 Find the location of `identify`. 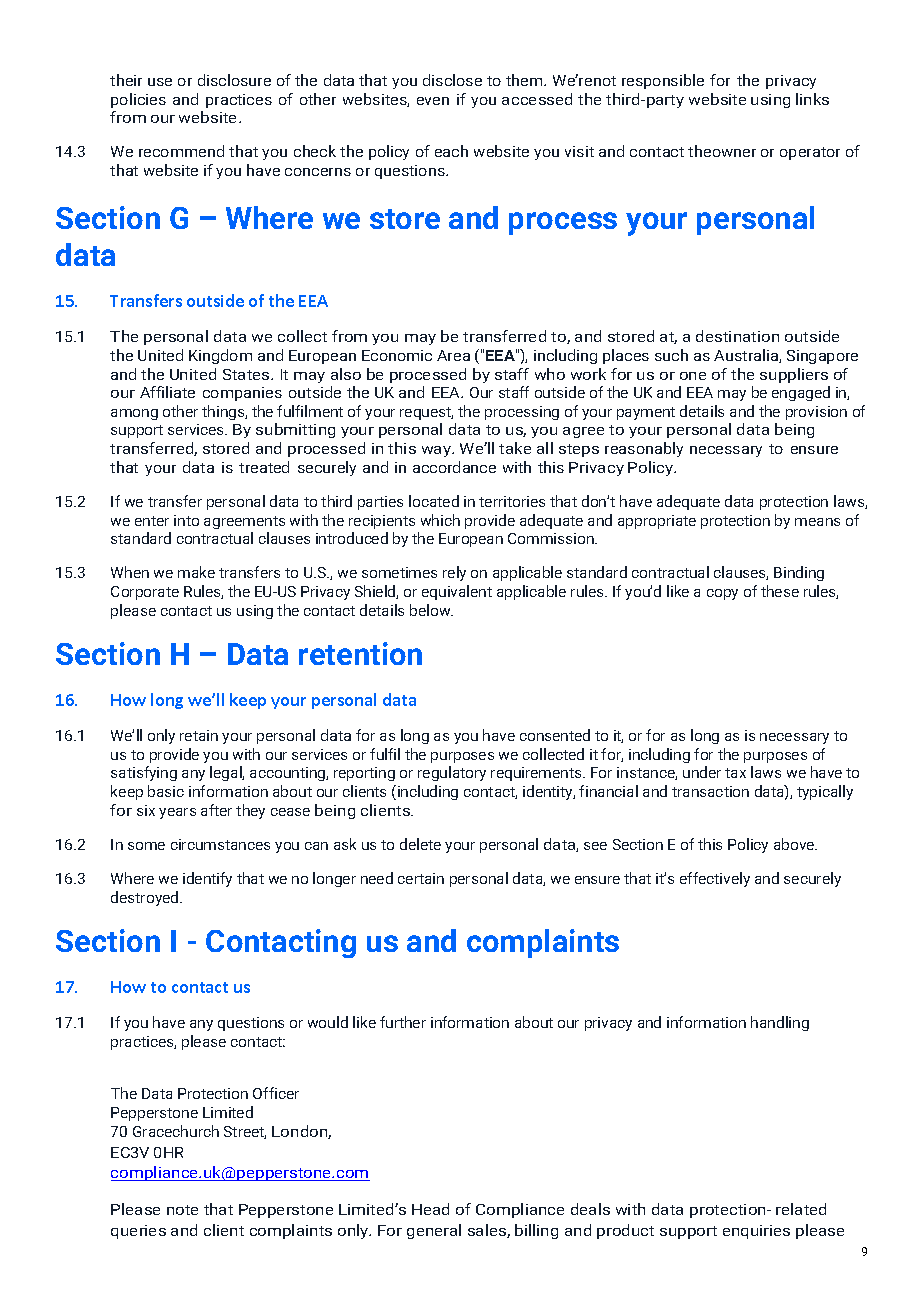

identify is located at coordinates (207, 879).
